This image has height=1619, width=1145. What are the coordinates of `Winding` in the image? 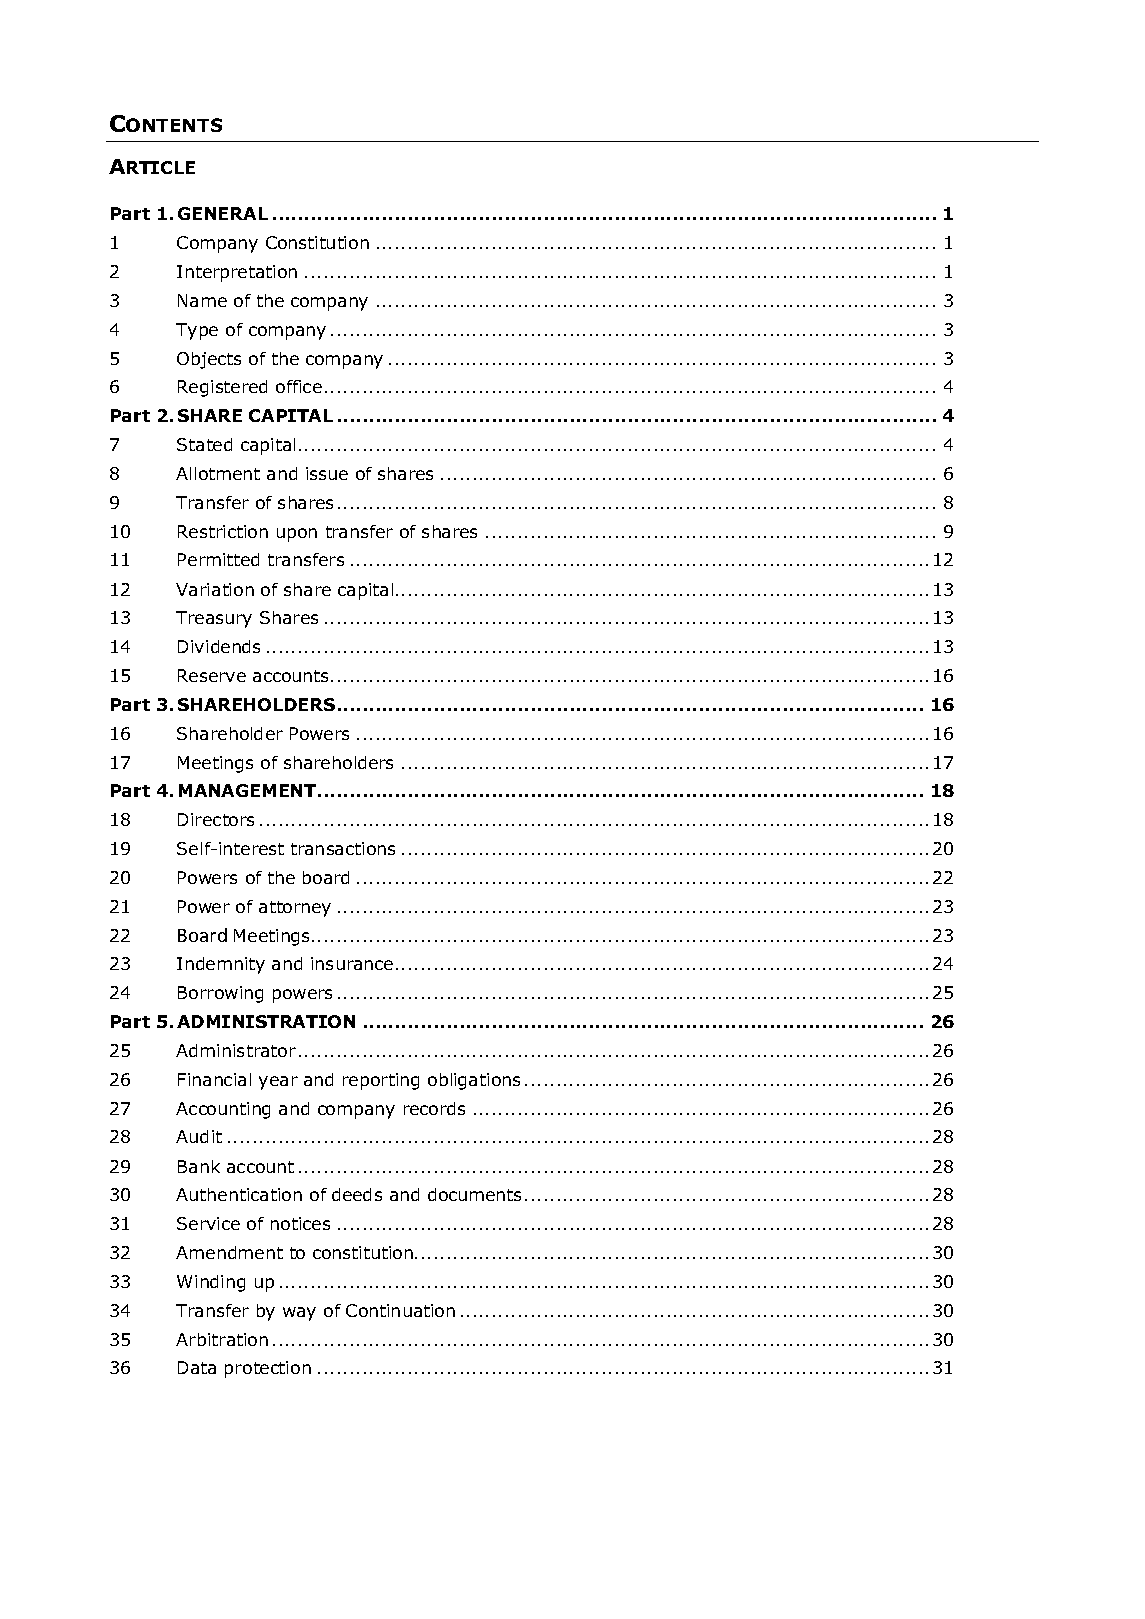 It's located at (211, 1283).
